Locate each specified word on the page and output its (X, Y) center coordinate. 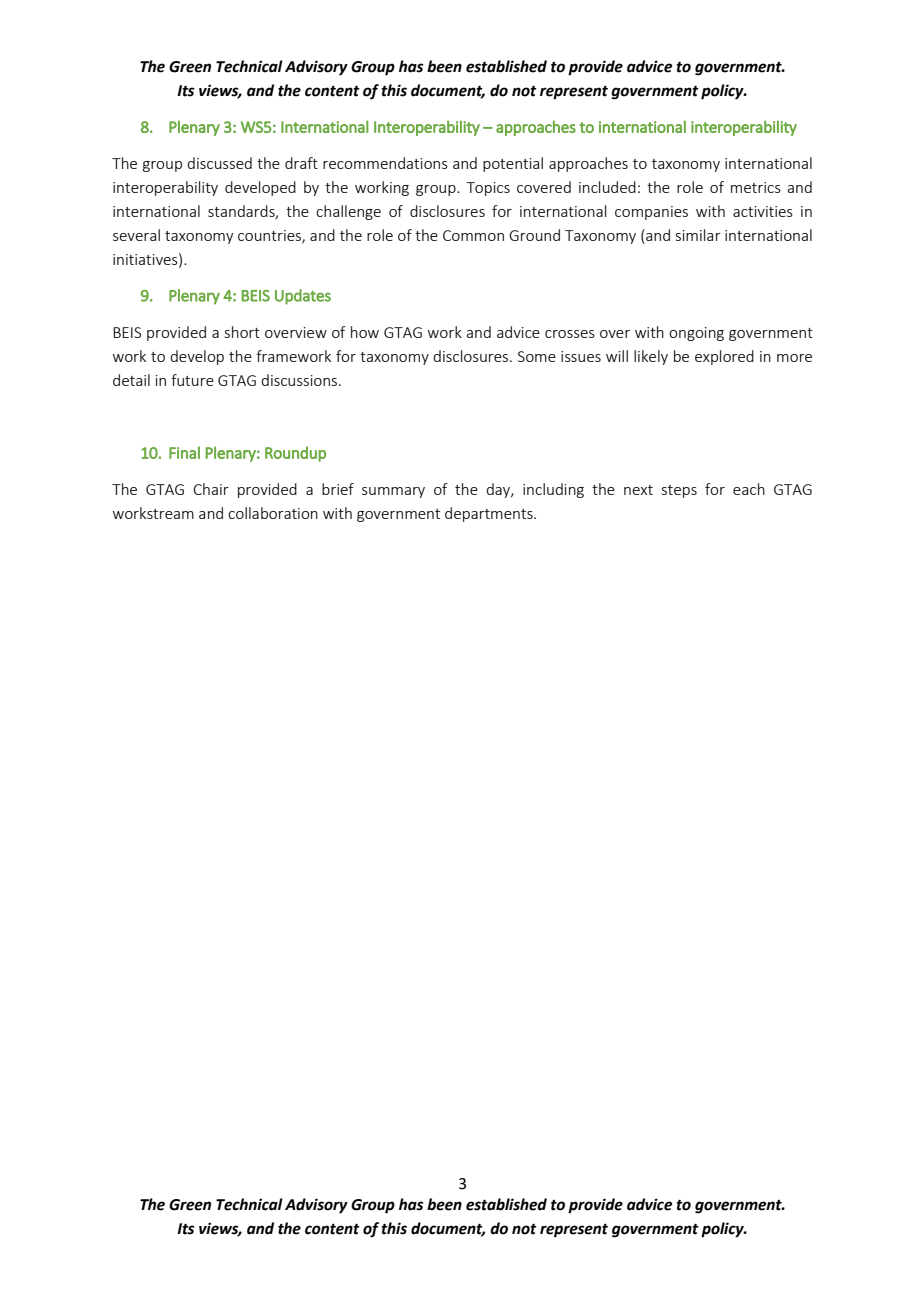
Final (184, 452)
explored (724, 357)
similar (698, 235)
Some (537, 356)
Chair (211, 489)
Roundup (295, 454)
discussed (219, 163)
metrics (756, 187)
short (242, 332)
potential (513, 164)
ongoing (696, 334)
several (136, 235)
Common (473, 235)
